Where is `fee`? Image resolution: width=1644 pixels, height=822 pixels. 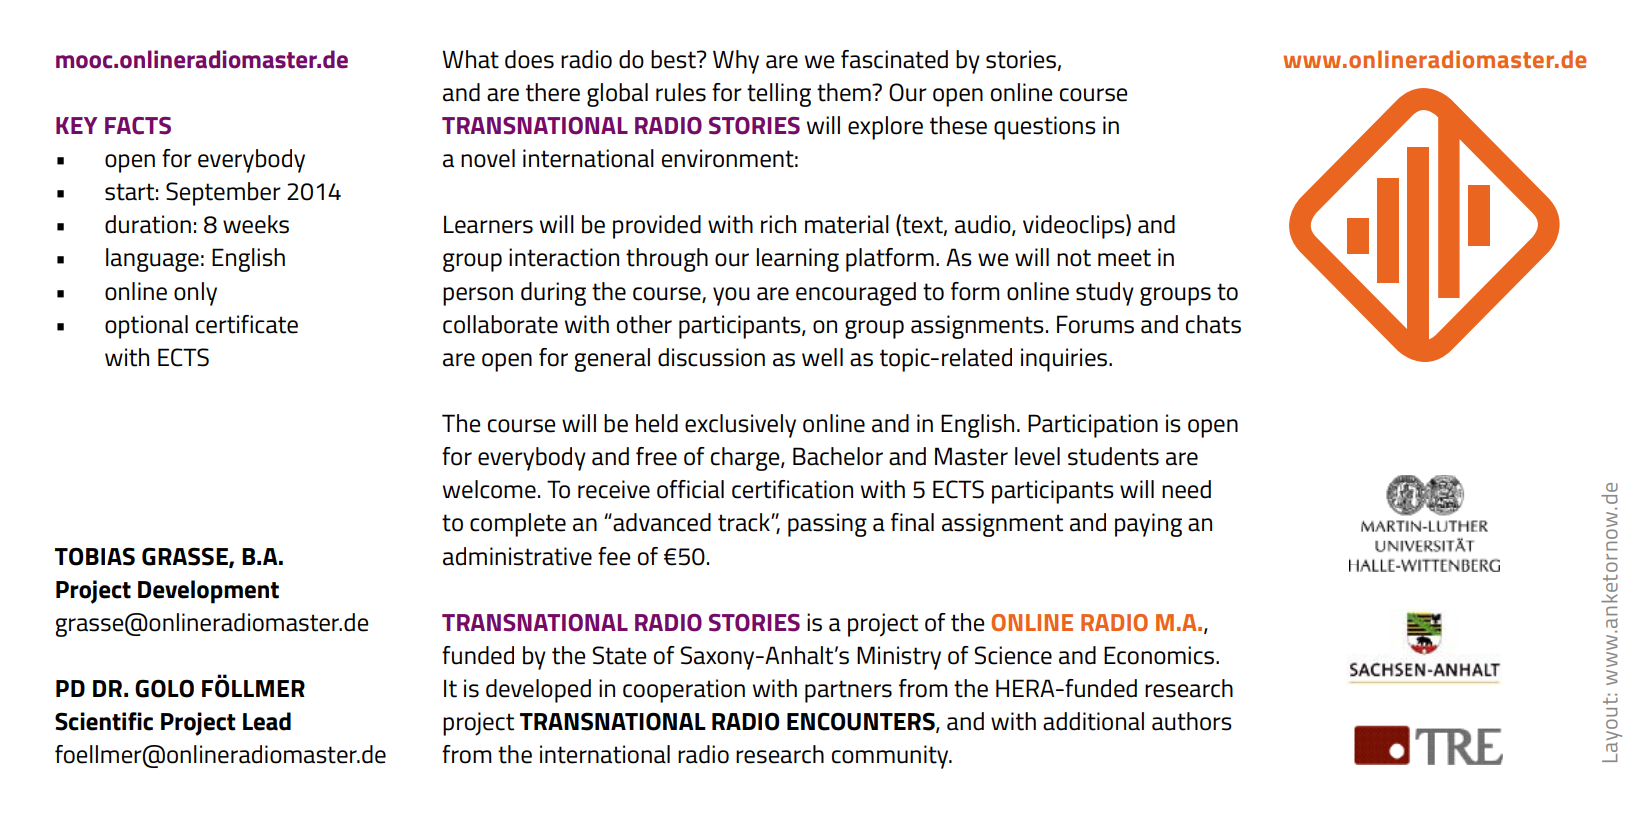 fee is located at coordinates (614, 556).
